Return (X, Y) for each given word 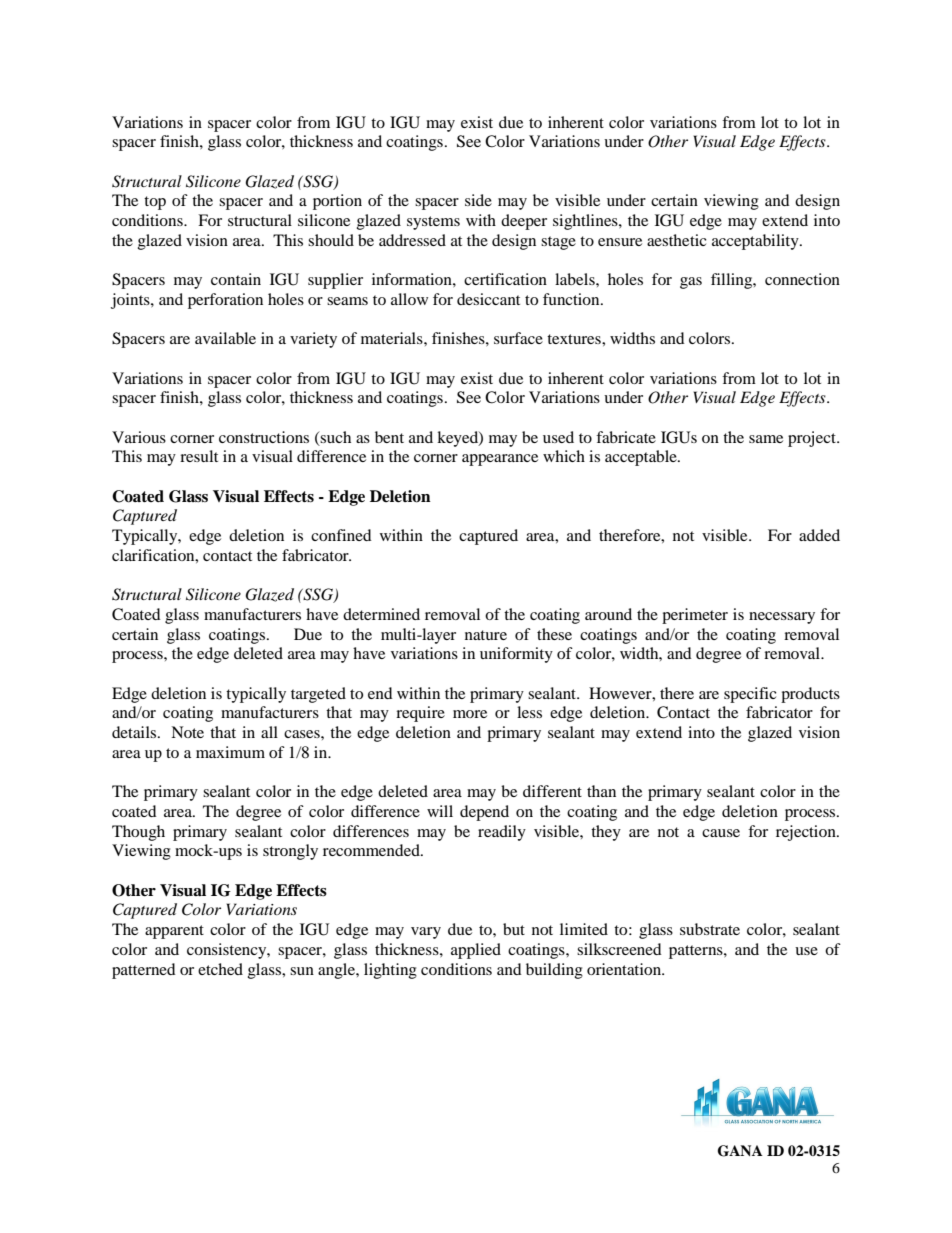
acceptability (756, 242)
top (155, 203)
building (554, 971)
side (478, 200)
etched (220, 969)
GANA (740, 1151)
